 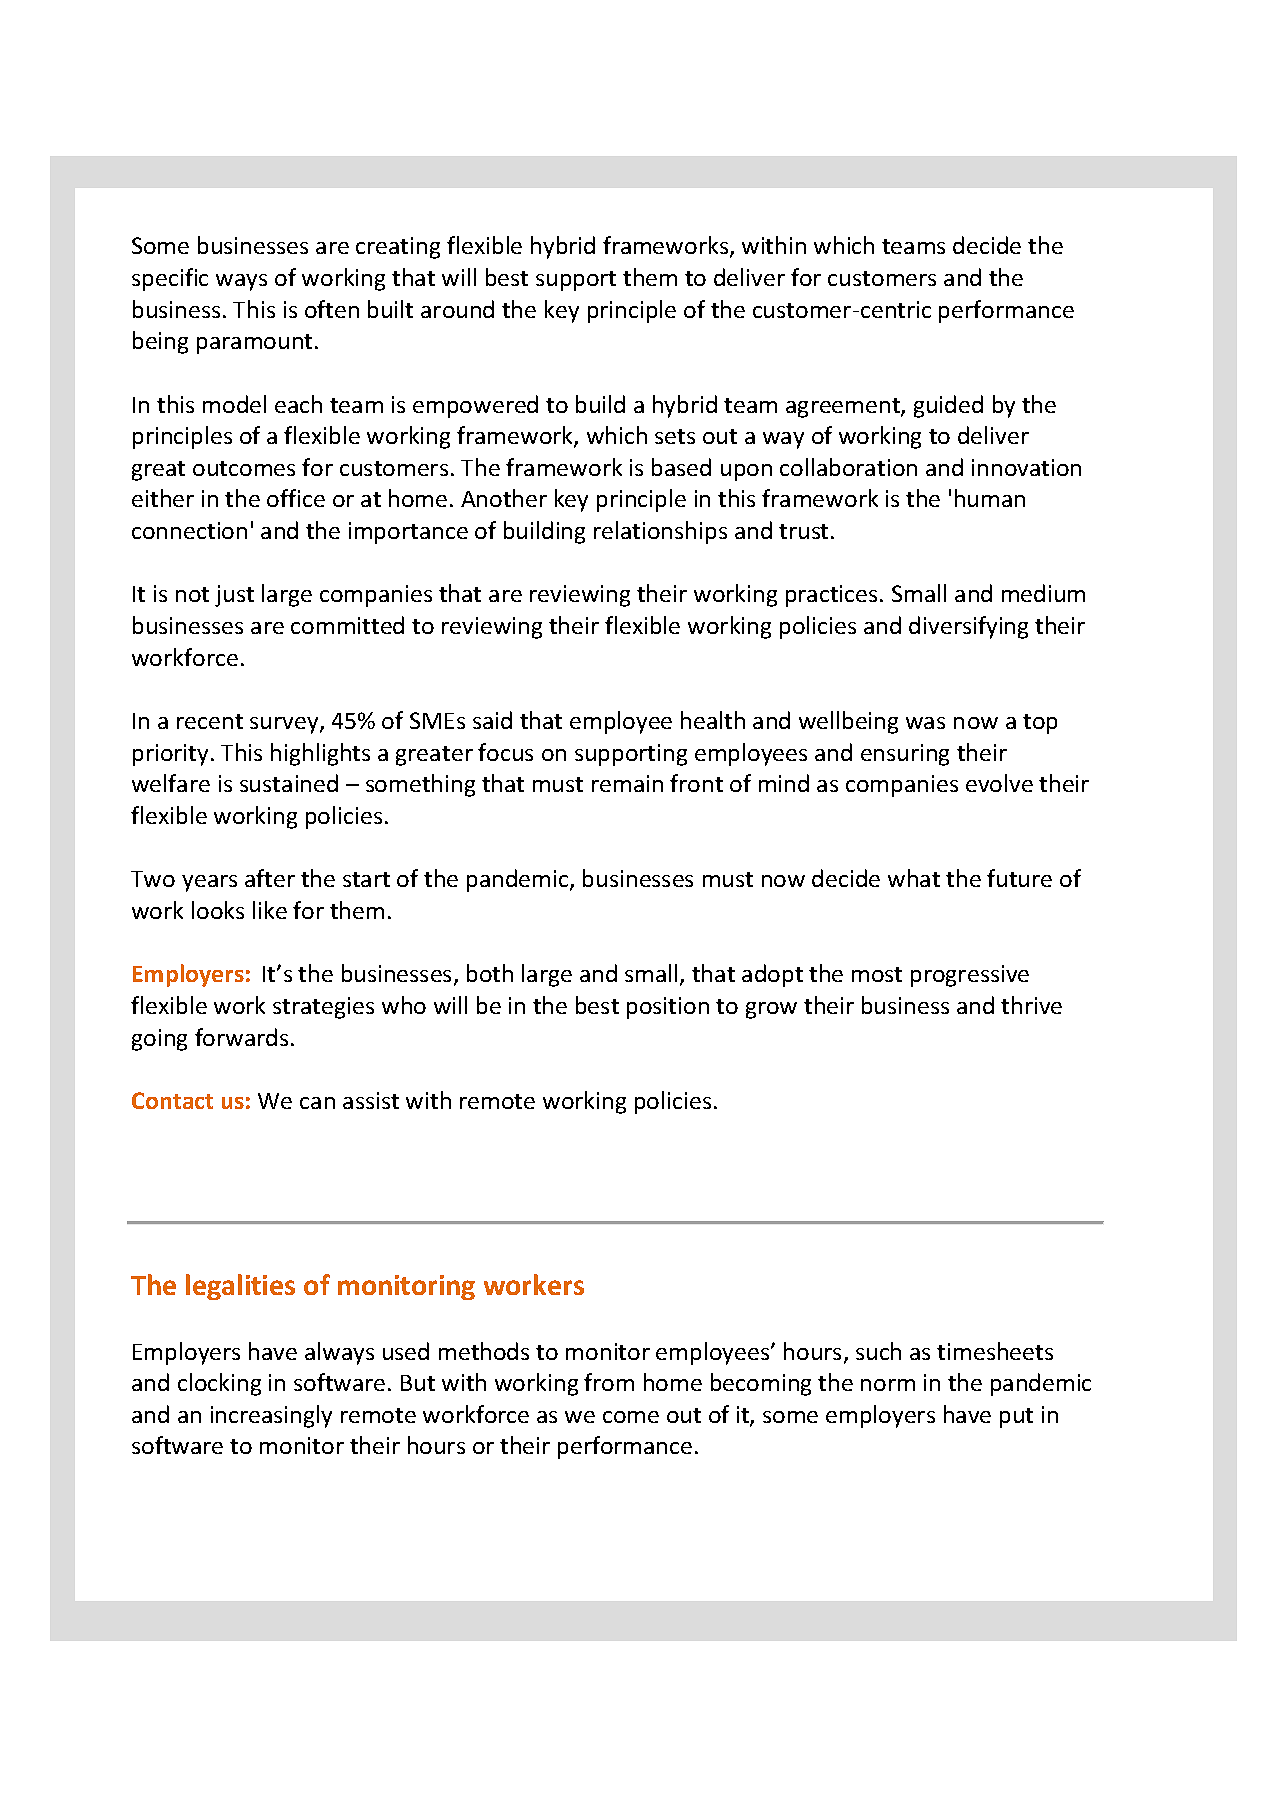 What do you see at coordinates (219, 1384) in the screenshot?
I see `clocking` at bounding box center [219, 1384].
